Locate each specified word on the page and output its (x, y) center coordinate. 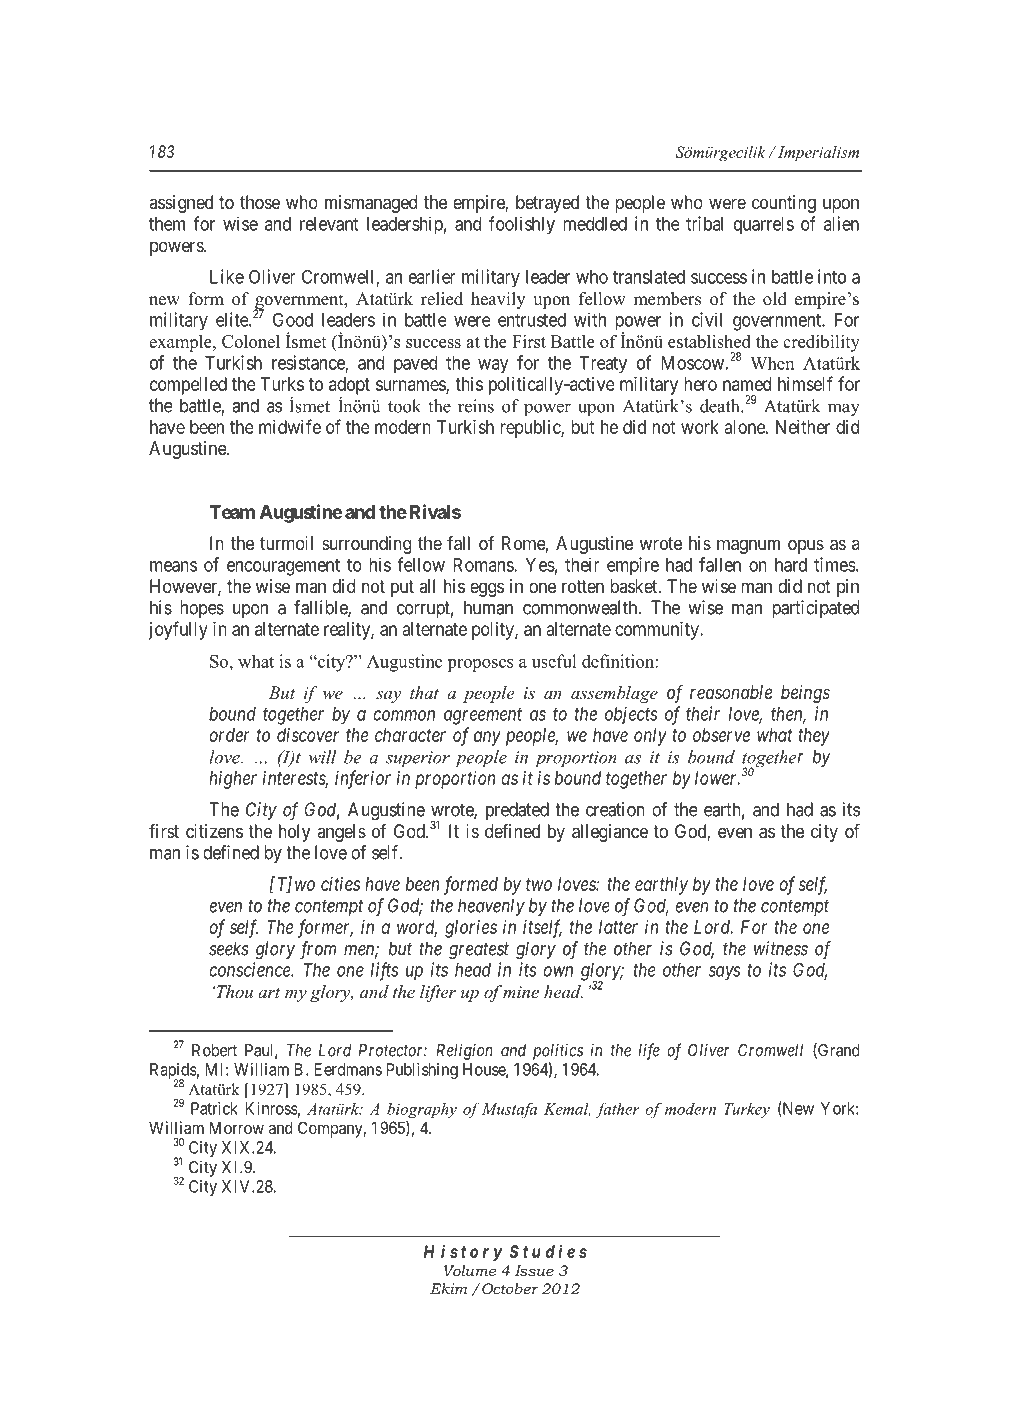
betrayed (547, 204)
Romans (484, 565)
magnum (748, 546)
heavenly (491, 907)
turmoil (286, 543)
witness (781, 948)
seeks (229, 948)
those (260, 202)
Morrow (237, 1127)
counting (784, 204)
